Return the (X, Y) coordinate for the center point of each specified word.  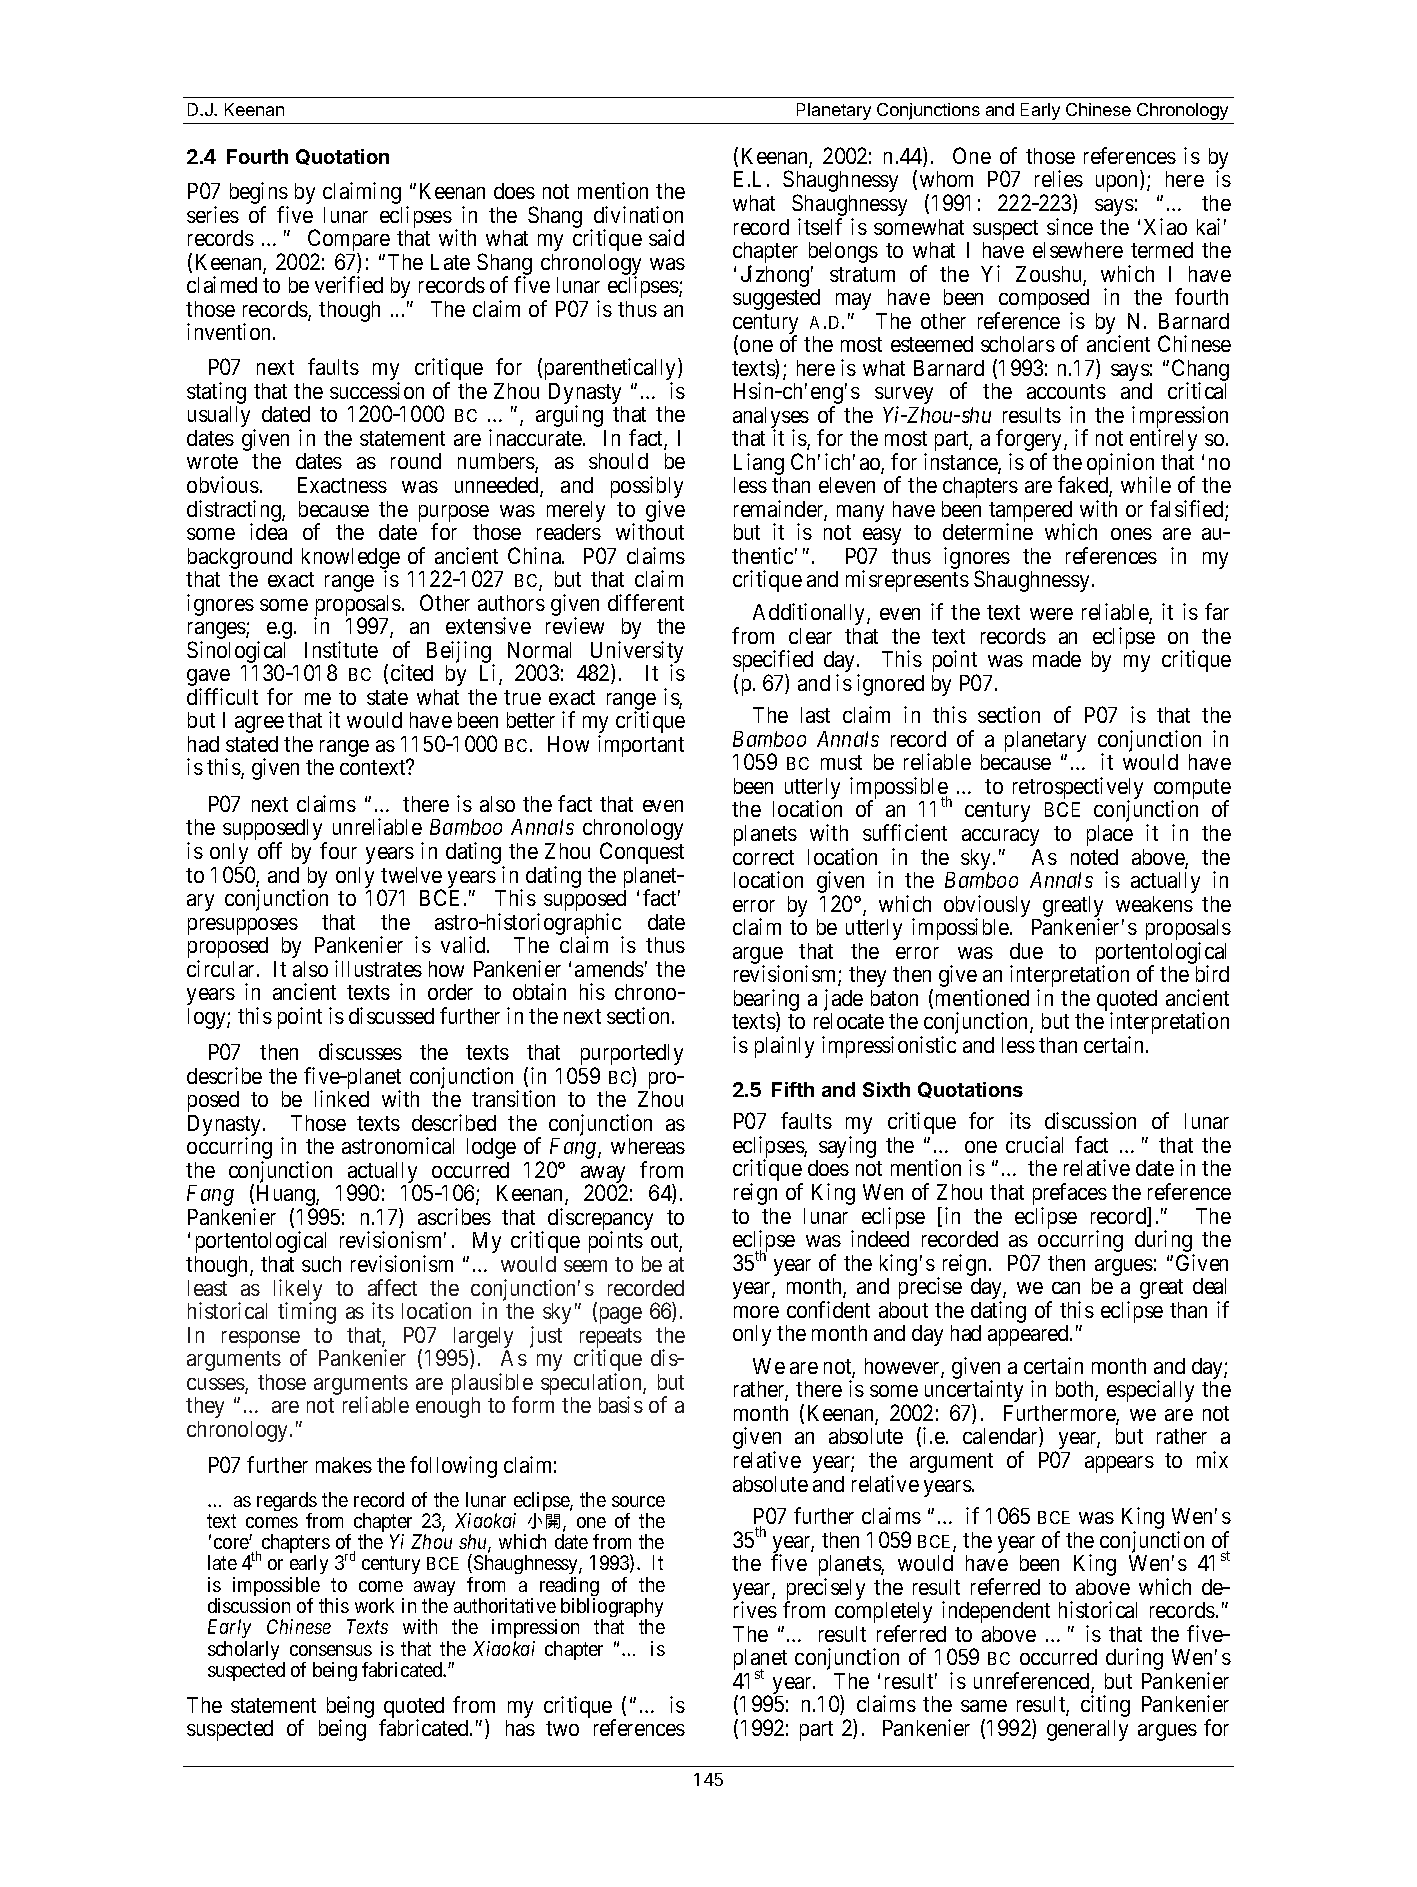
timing (307, 1313)
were (1051, 614)
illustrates (378, 968)
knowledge (351, 559)
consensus (331, 1650)
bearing (766, 1001)
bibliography (612, 1609)
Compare (349, 241)
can (1066, 1288)
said (666, 237)
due (1026, 951)
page (619, 1315)
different (646, 602)
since (1070, 226)
